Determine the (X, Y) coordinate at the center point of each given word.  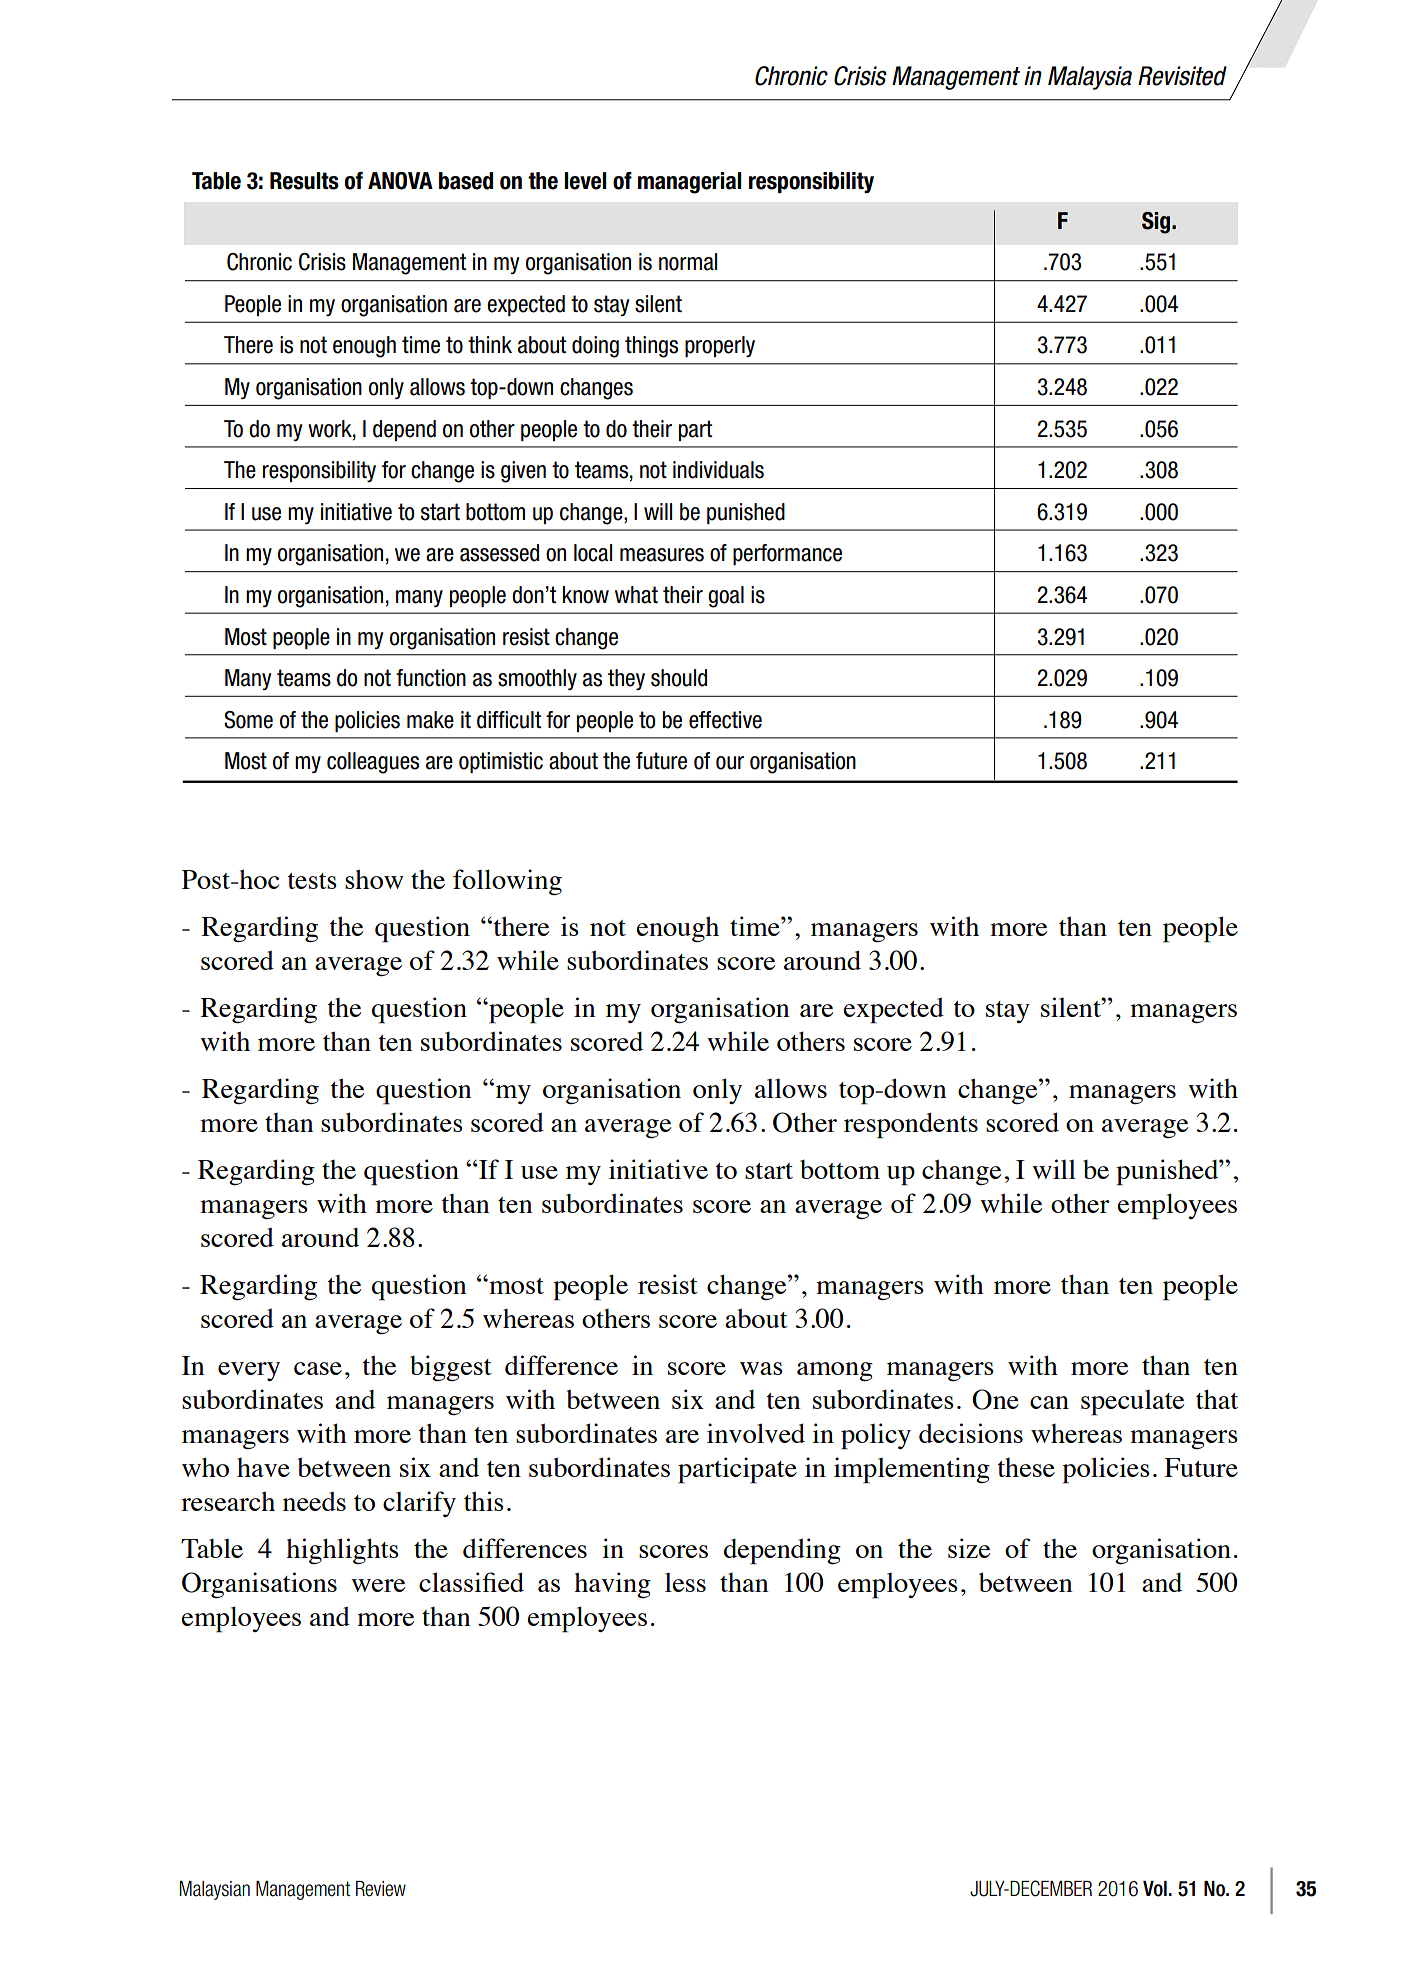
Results (304, 181)
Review (381, 1889)
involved (756, 1433)
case (318, 1368)
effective (725, 720)
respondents (911, 1125)
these (1026, 1467)
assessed (499, 553)
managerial (690, 183)
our (730, 763)
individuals (718, 470)
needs (314, 1501)
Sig (1157, 223)
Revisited (1182, 76)
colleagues (373, 763)
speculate (1132, 1403)
